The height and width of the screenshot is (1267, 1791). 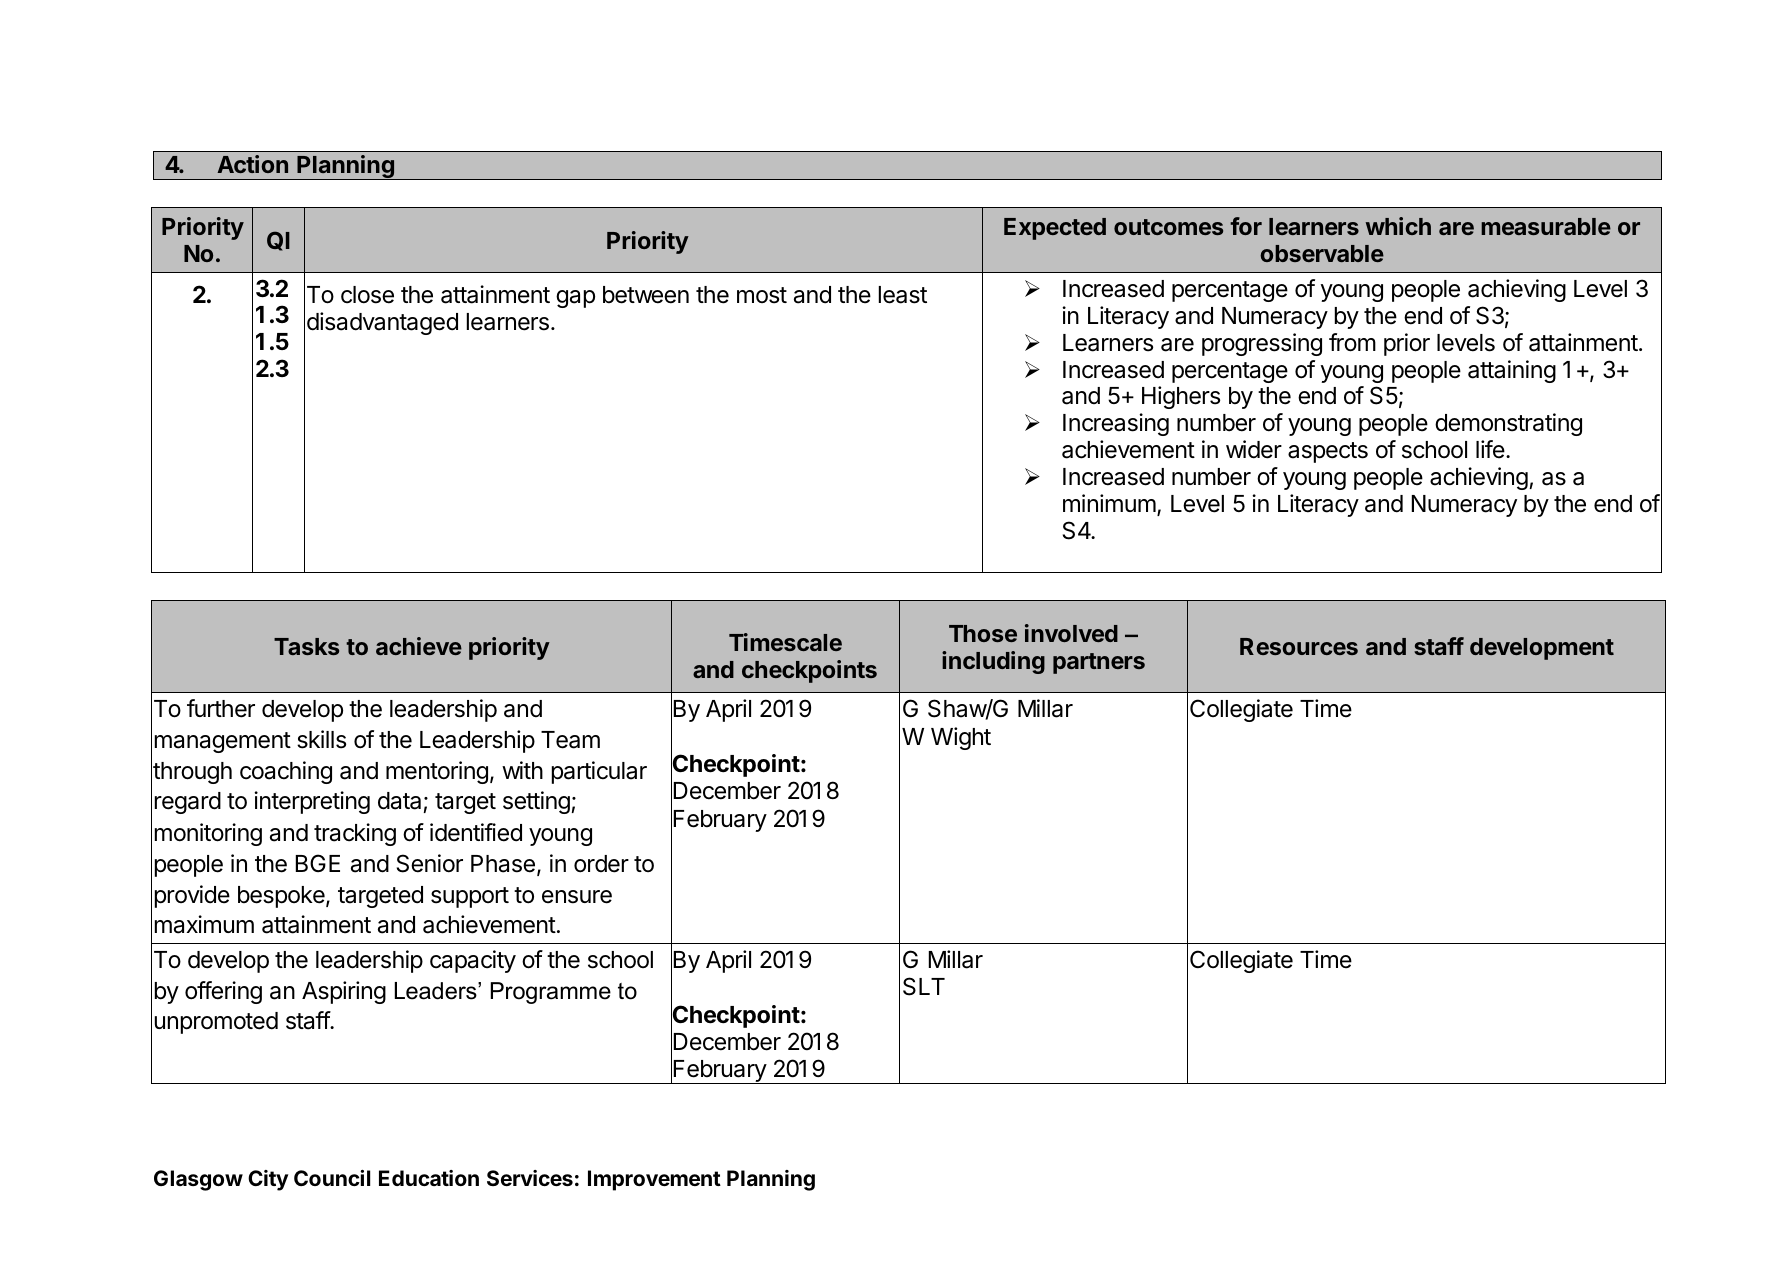 I want to click on Council, so click(x=332, y=1178).
